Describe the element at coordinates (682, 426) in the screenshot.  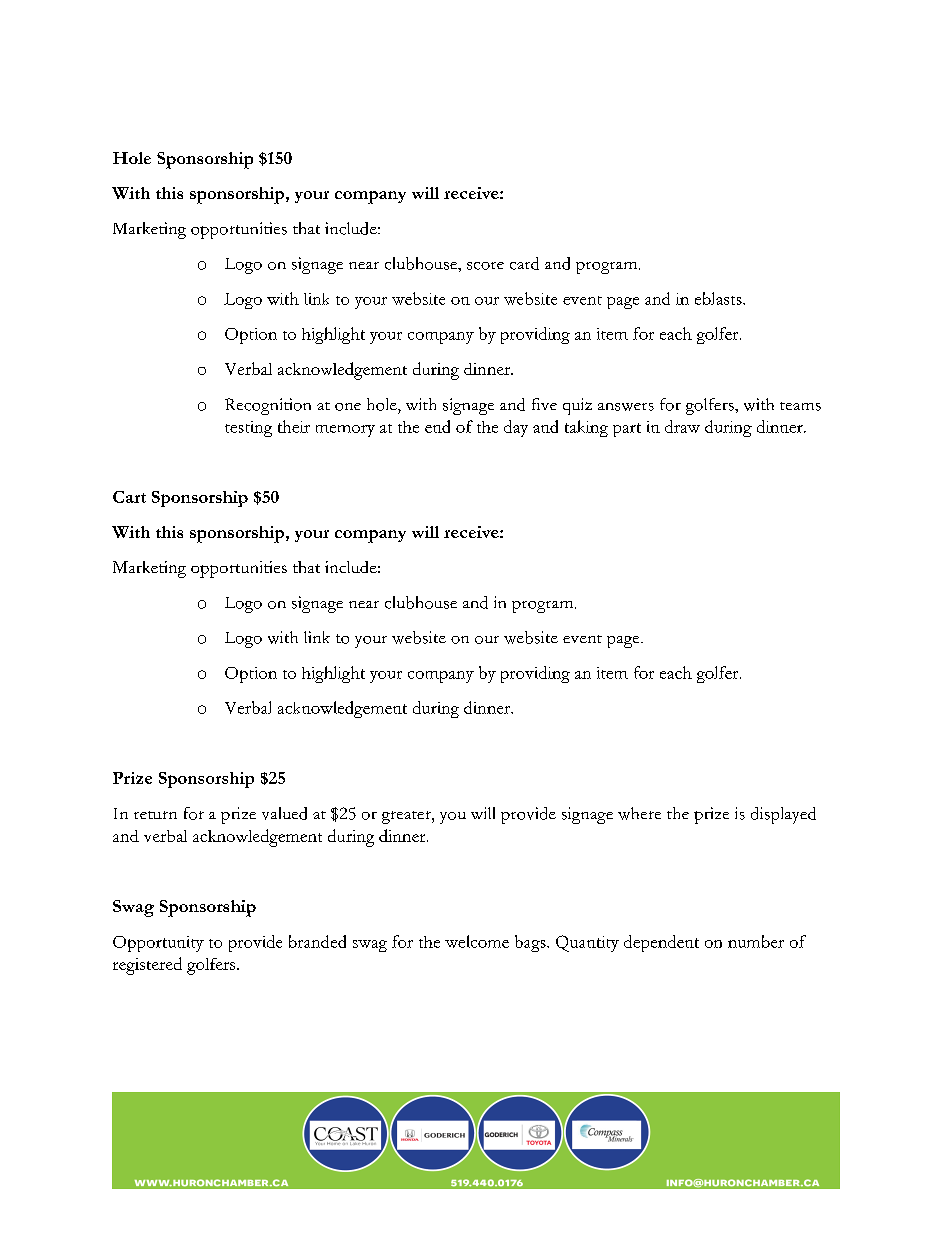
I see `draw` at that location.
